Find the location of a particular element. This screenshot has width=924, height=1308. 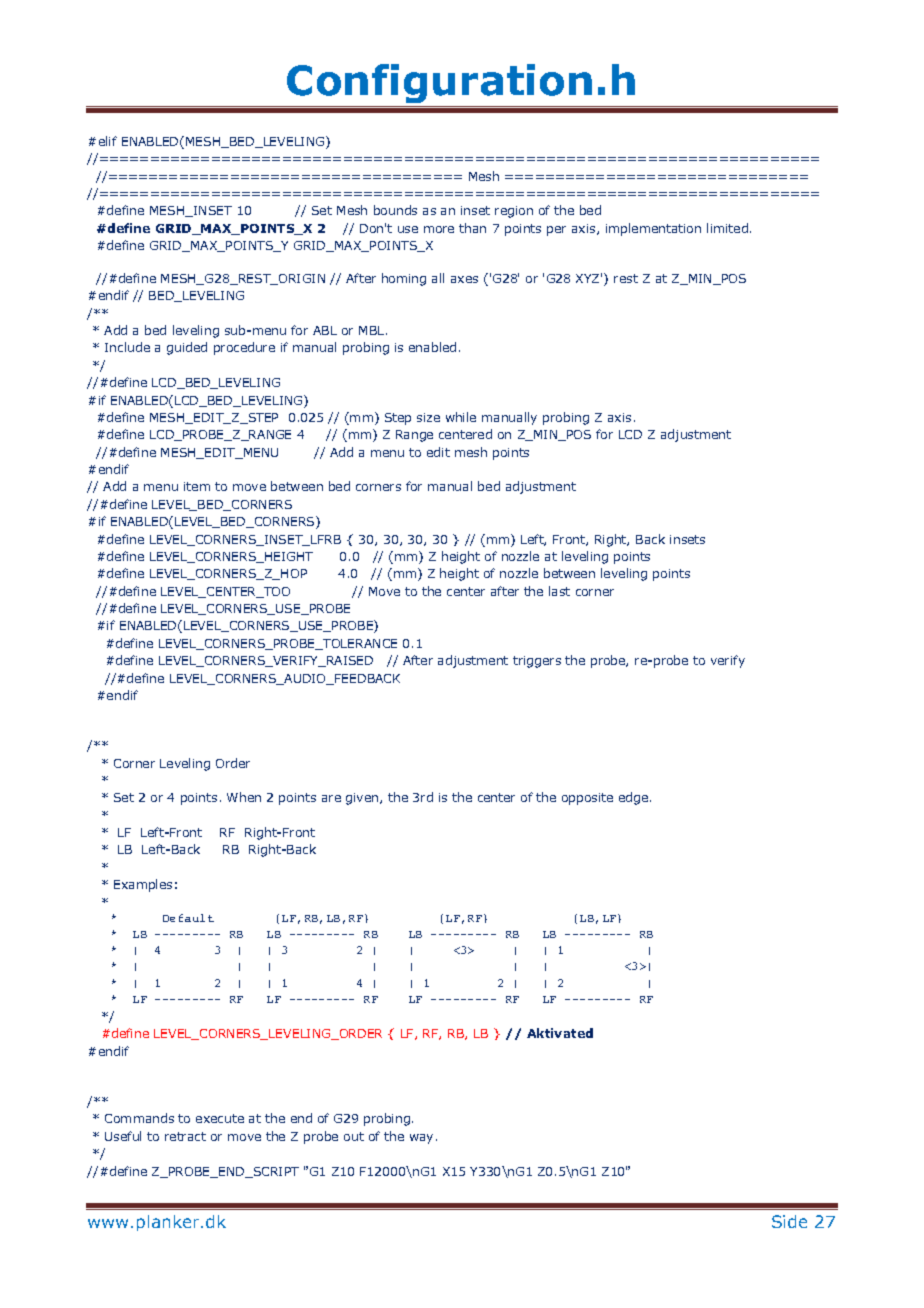

retract is located at coordinates (185, 1136).
